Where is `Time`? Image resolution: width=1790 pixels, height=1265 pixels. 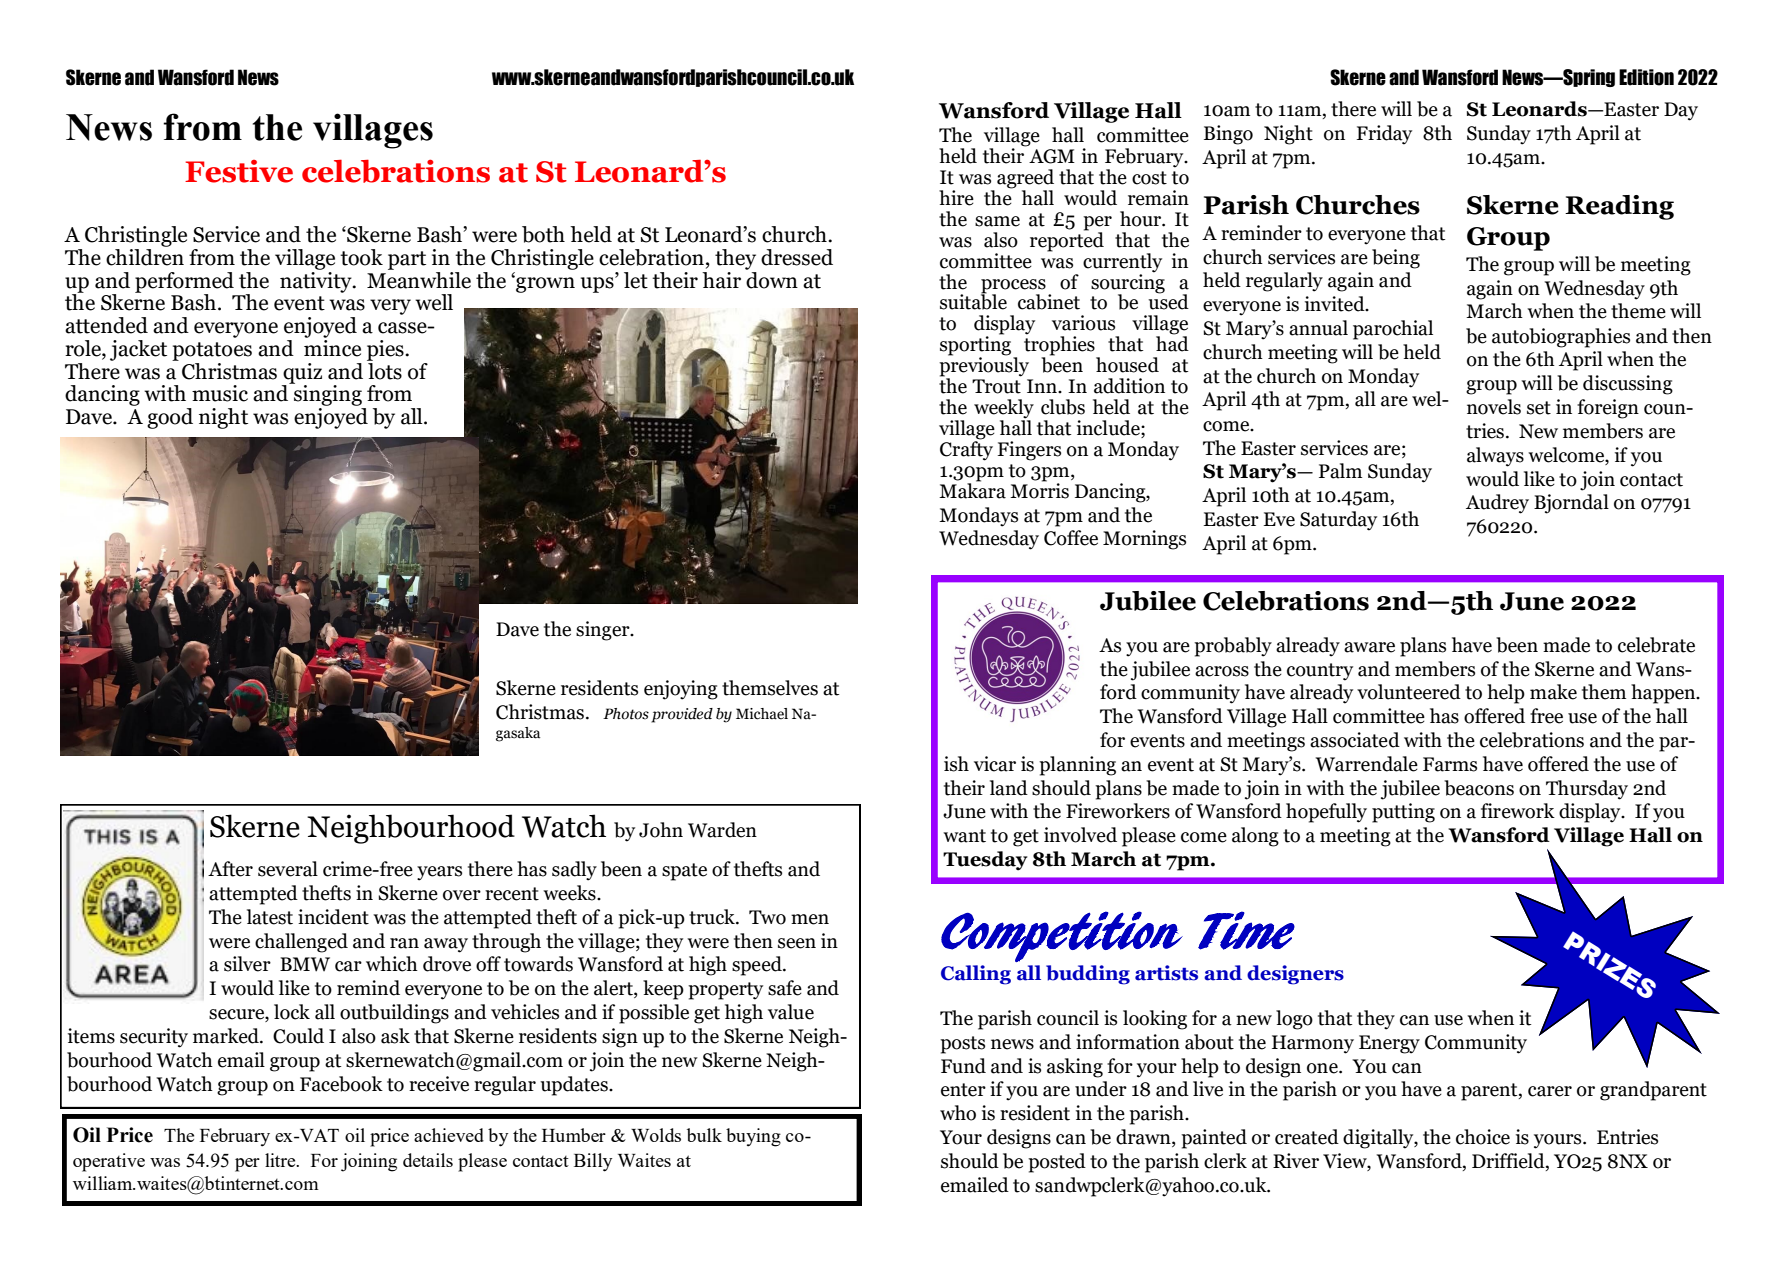
Time is located at coordinates (1246, 930).
